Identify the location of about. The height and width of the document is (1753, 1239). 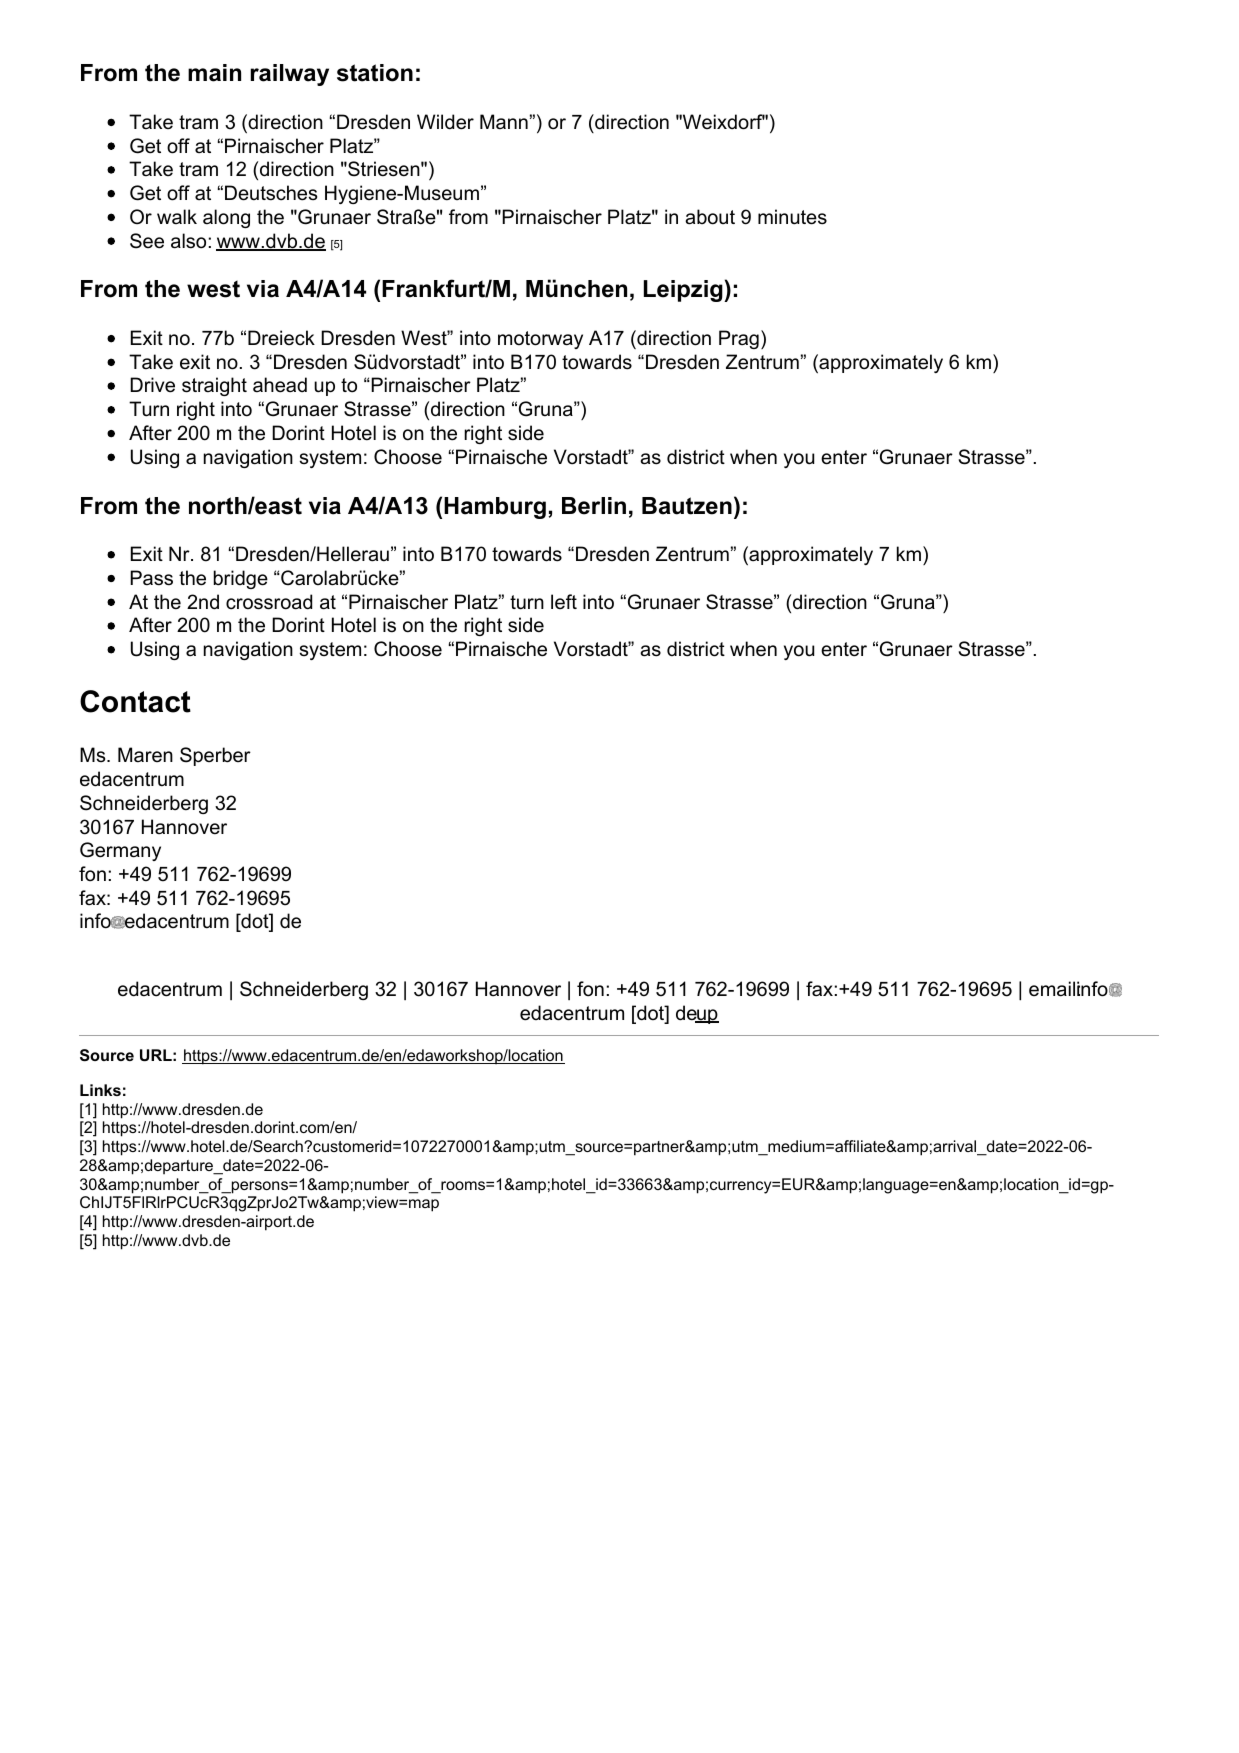
(710, 217).
